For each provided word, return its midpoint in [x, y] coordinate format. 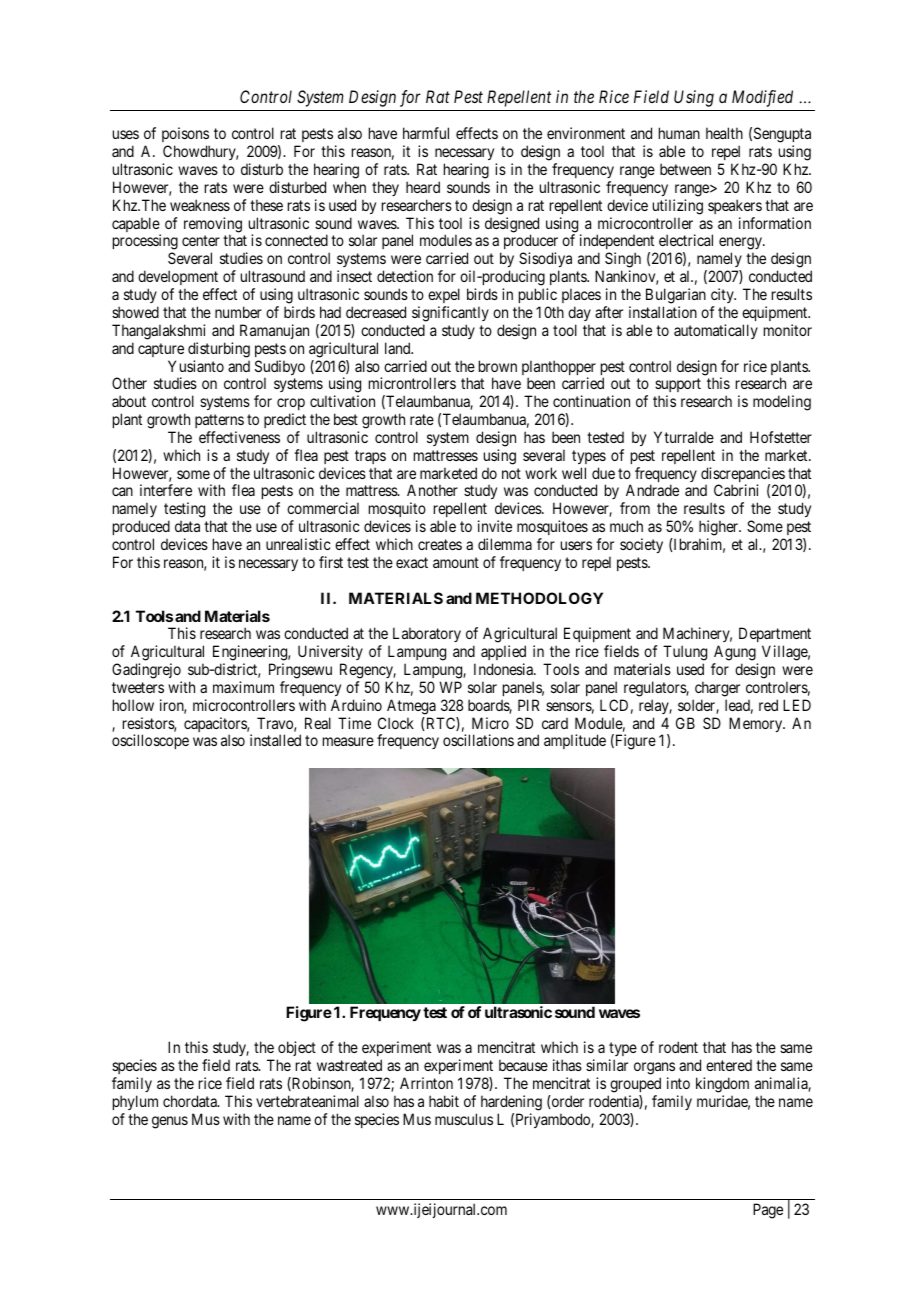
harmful [426, 133]
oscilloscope [150, 741]
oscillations [478, 740]
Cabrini [736, 490]
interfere [166, 490]
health [724, 133]
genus [170, 1122]
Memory [757, 724]
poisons [186, 136]
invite [495, 526]
